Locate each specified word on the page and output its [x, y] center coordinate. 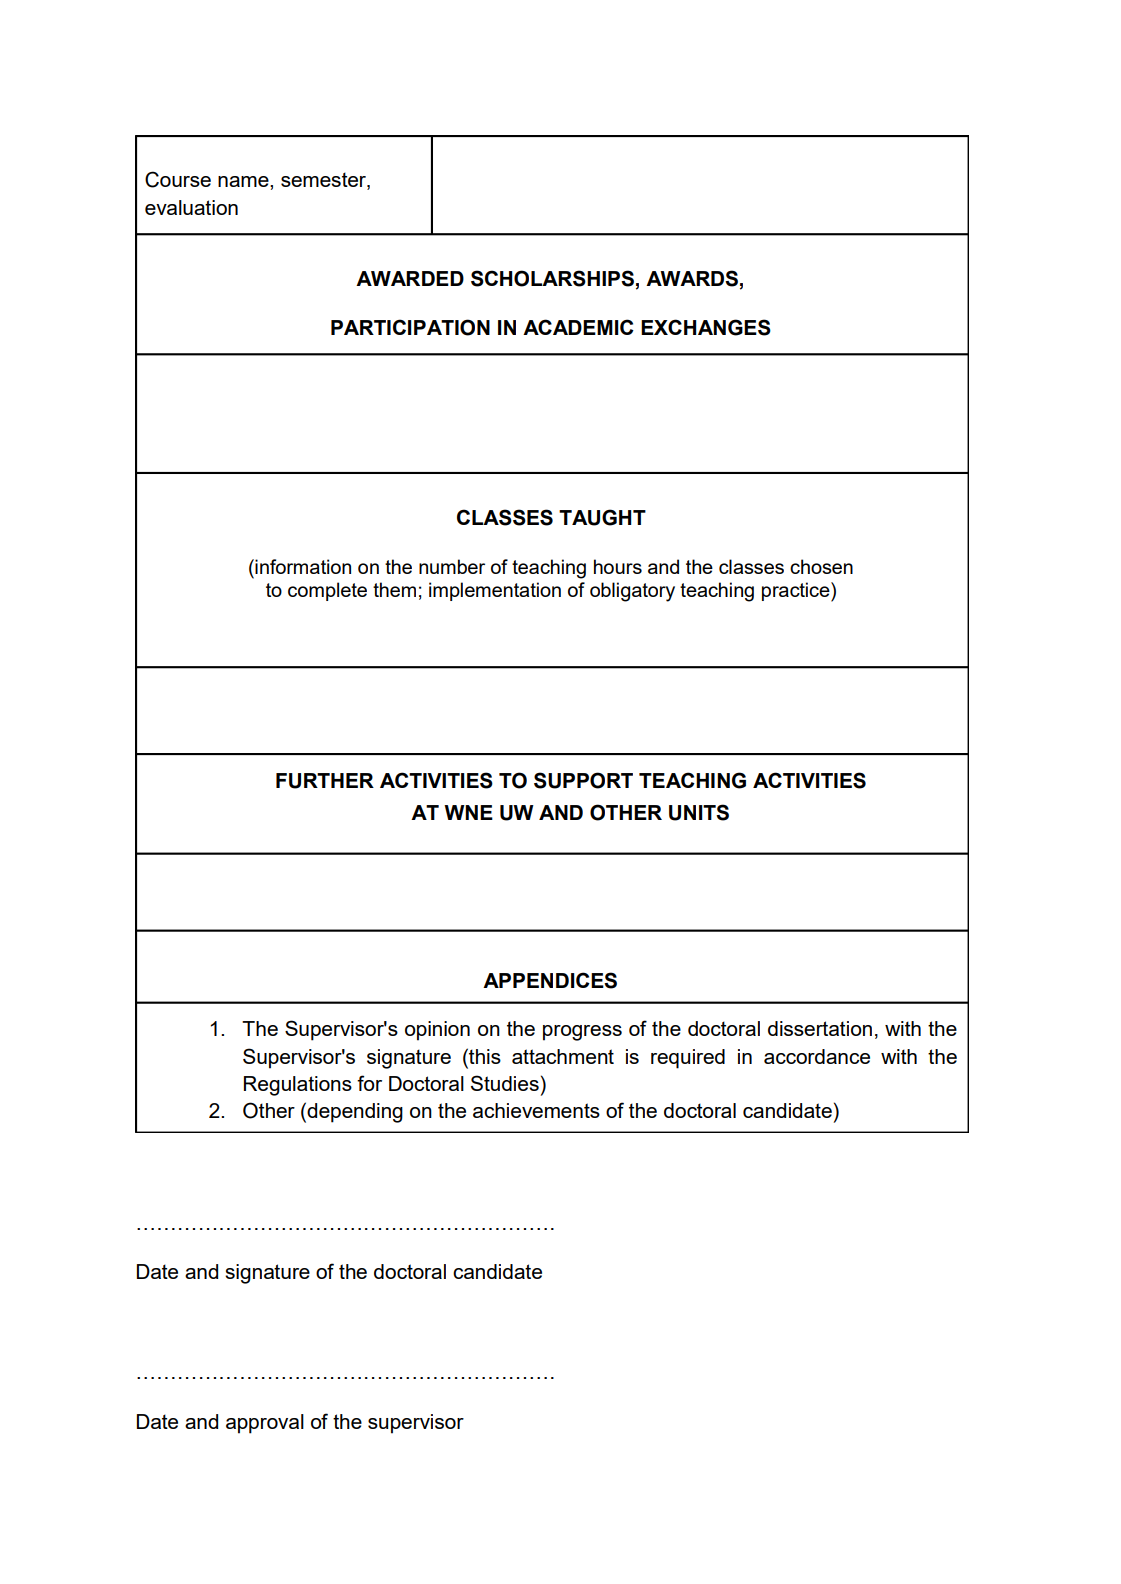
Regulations [298, 1086]
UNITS [699, 812]
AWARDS [692, 278]
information [302, 566]
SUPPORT [583, 780]
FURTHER [325, 781]
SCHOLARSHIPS [552, 278]
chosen [821, 566]
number [452, 566]
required [688, 1059]
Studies [505, 1083]
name [244, 181]
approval [265, 1424]
